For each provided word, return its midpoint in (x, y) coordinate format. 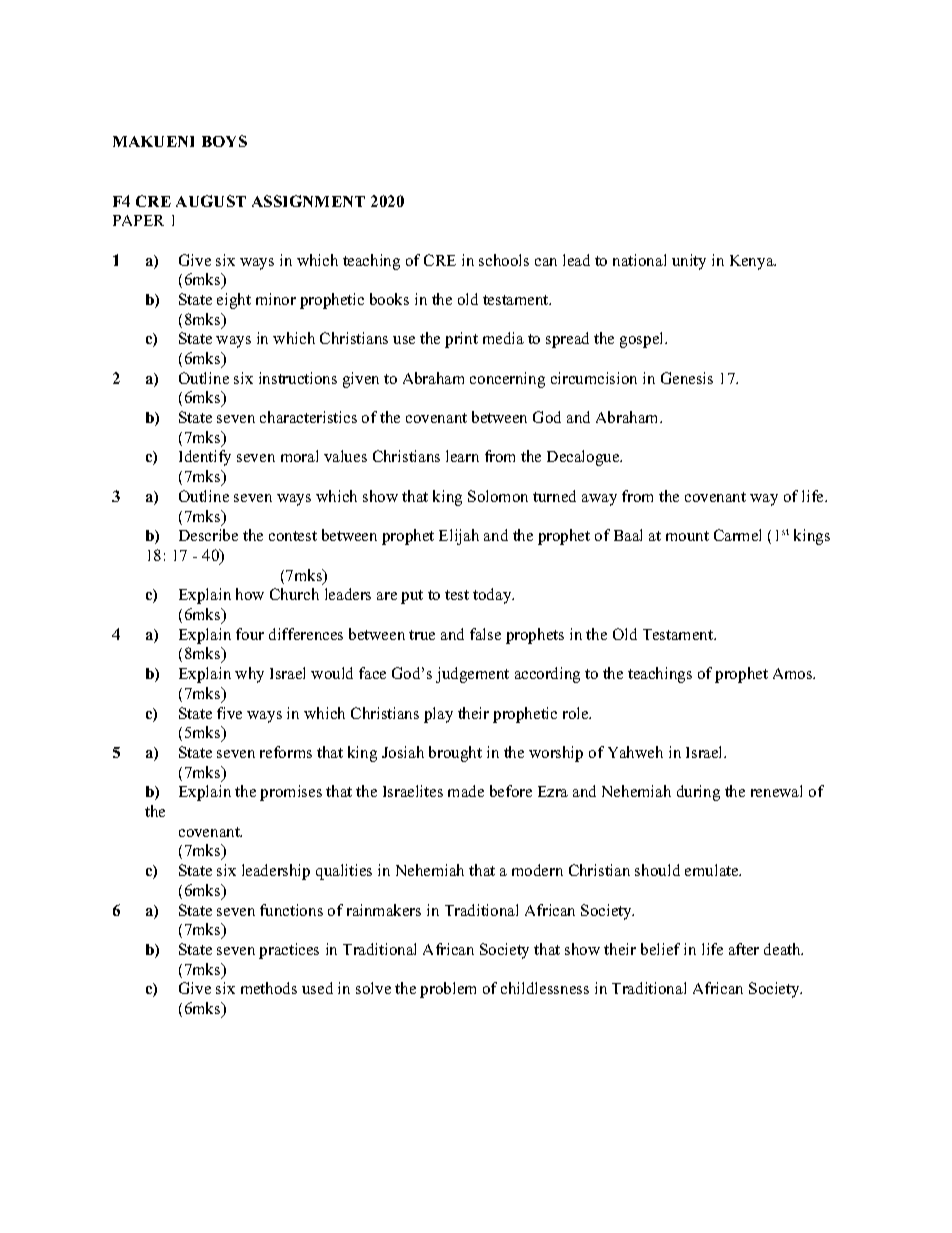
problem (448, 990)
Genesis (687, 378)
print (461, 340)
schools (504, 260)
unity (689, 262)
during (698, 793)
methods (269, 988)
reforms (286, 752)
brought (455, 754)
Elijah (459, 537)
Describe (208, 535)
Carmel (737, 535)
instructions (298, 378)
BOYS (224, 141)
